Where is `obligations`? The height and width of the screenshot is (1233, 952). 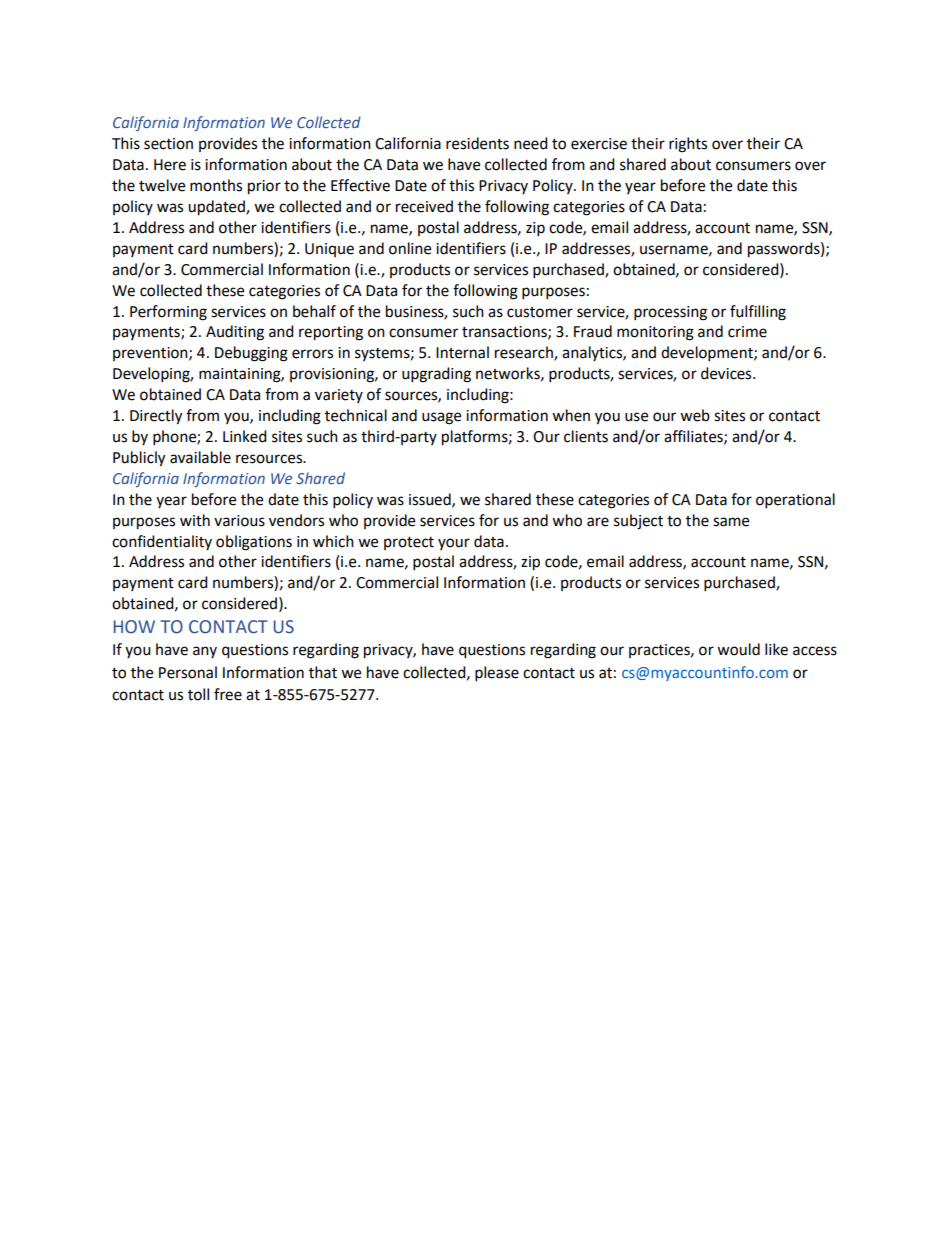
obligations is located at coordinates (254, 543).
